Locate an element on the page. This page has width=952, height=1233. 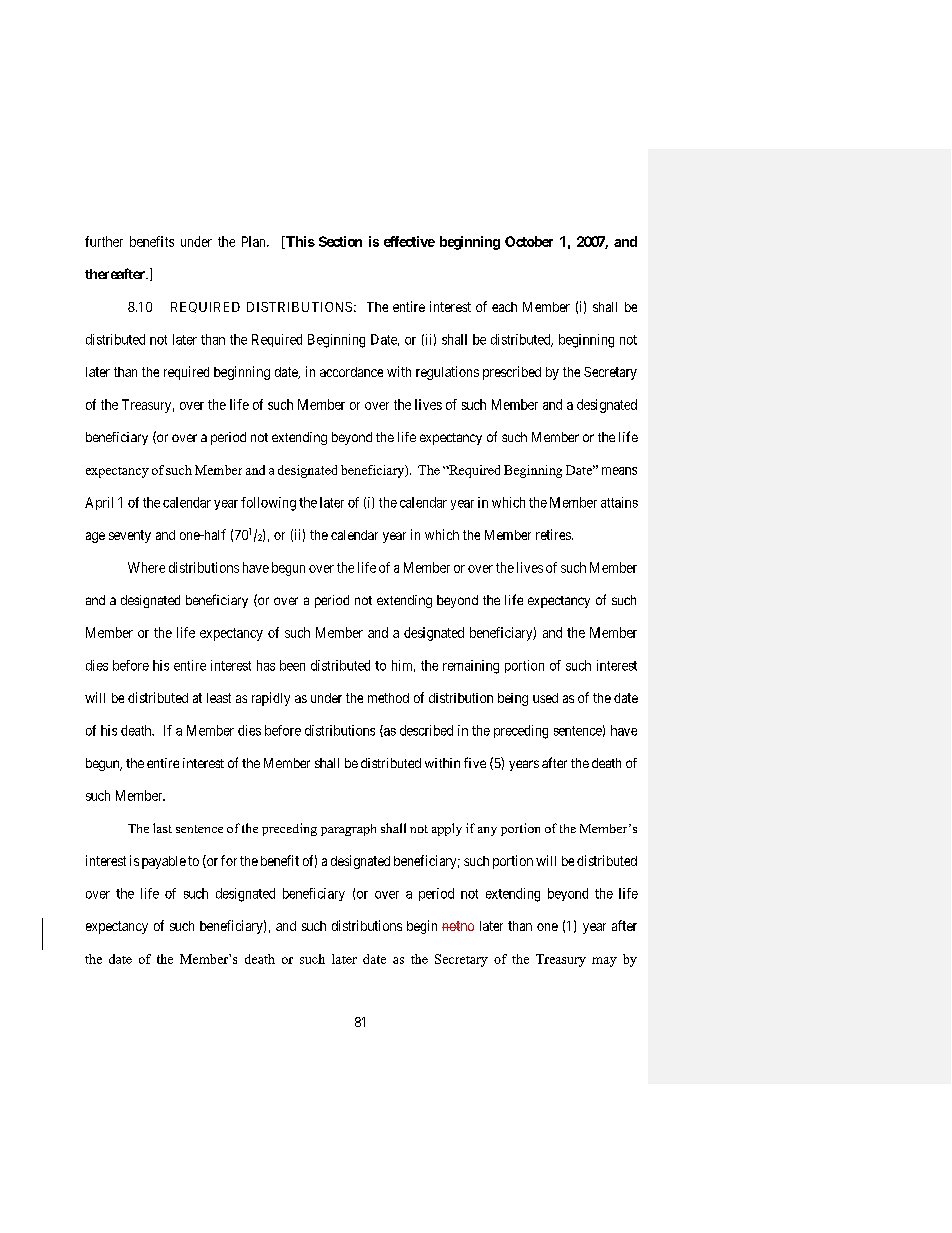
method is located at coordinates (388, 698).
